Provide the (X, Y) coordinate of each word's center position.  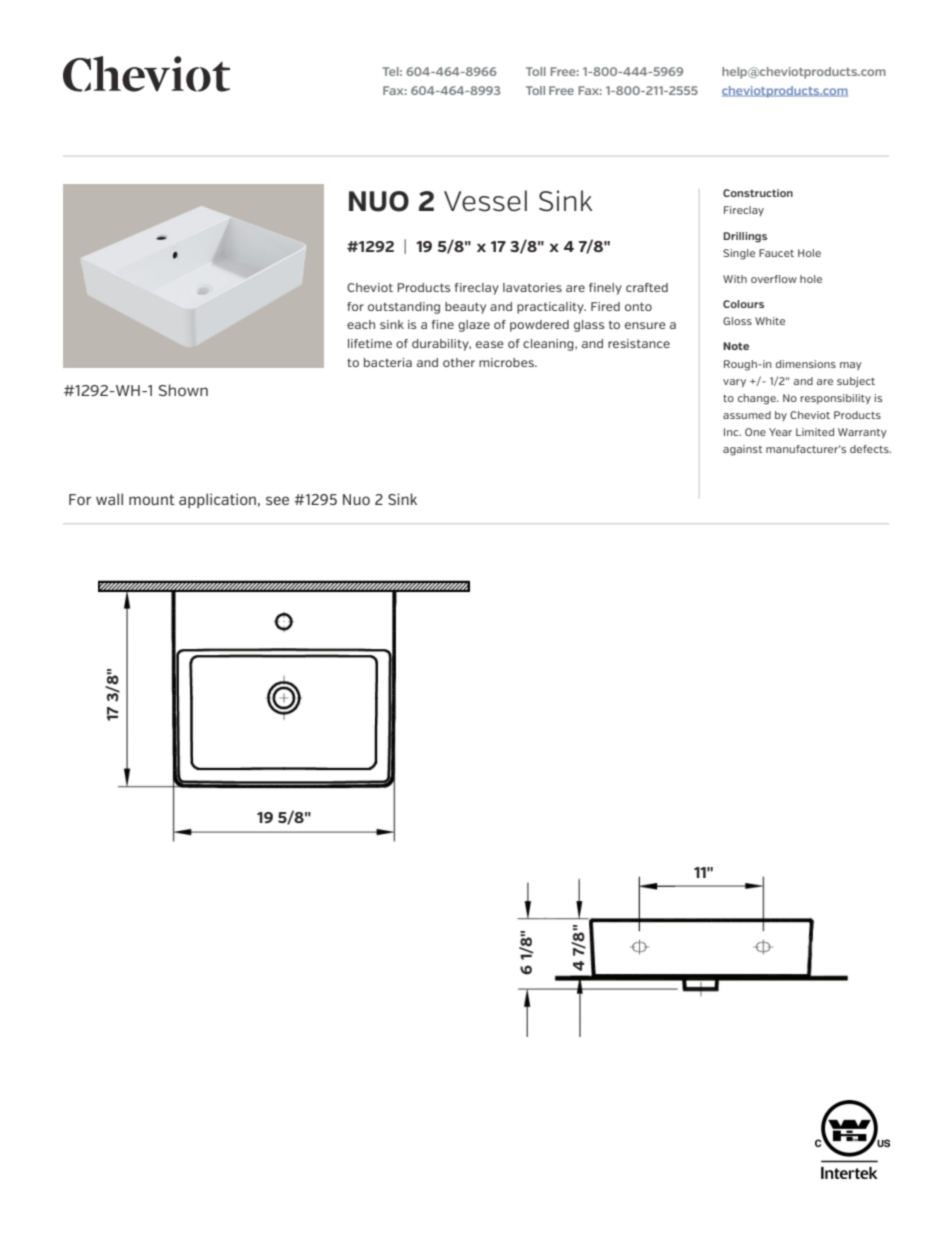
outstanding (404, 308)
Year (780, 432)
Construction (758, 193)
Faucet (776, 253)
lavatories (532, 287)
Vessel (485, 201)
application (217, 500)
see (277, 500)
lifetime (370, 343)
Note (736, 346)
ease (489, 344)
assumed (747, 415)
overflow (774, 279)
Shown (183, 390)
